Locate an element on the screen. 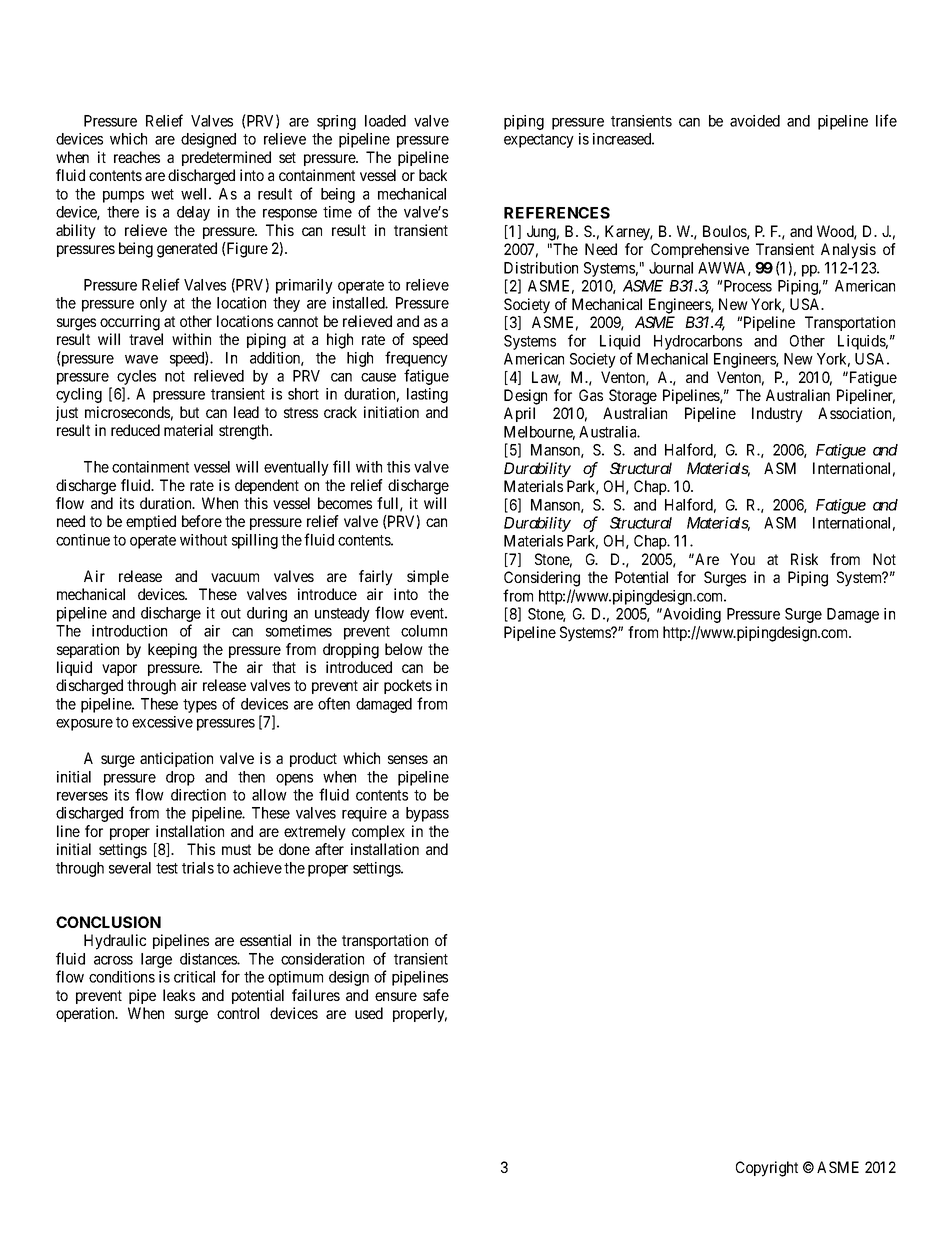  back is located at coordinates (433, 175).
